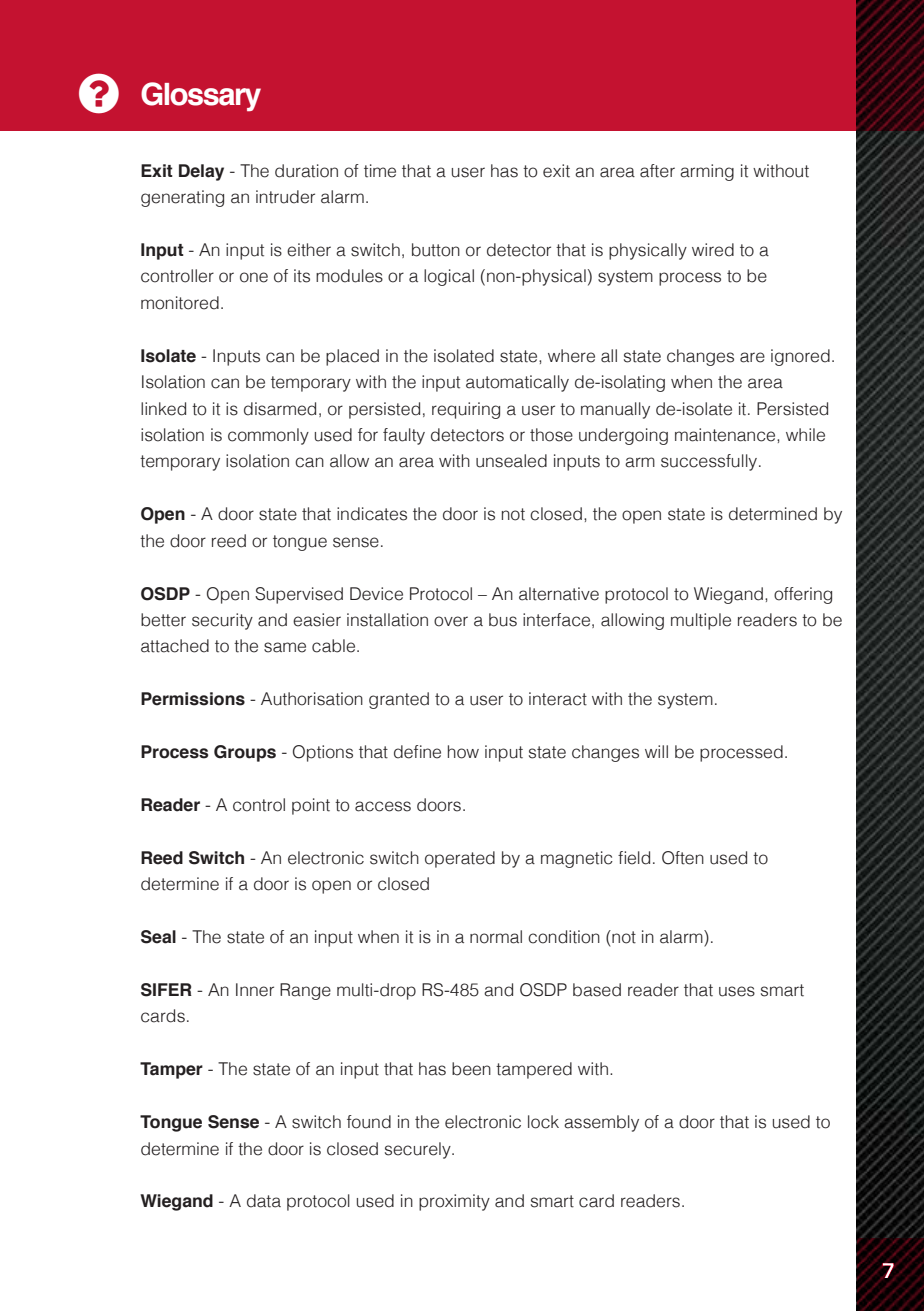 This screenshot has height=1311, width=924. What do you see at coordinates (683, 858) in the screenshot?
I see `Often` at bounding box center [683, 858].
